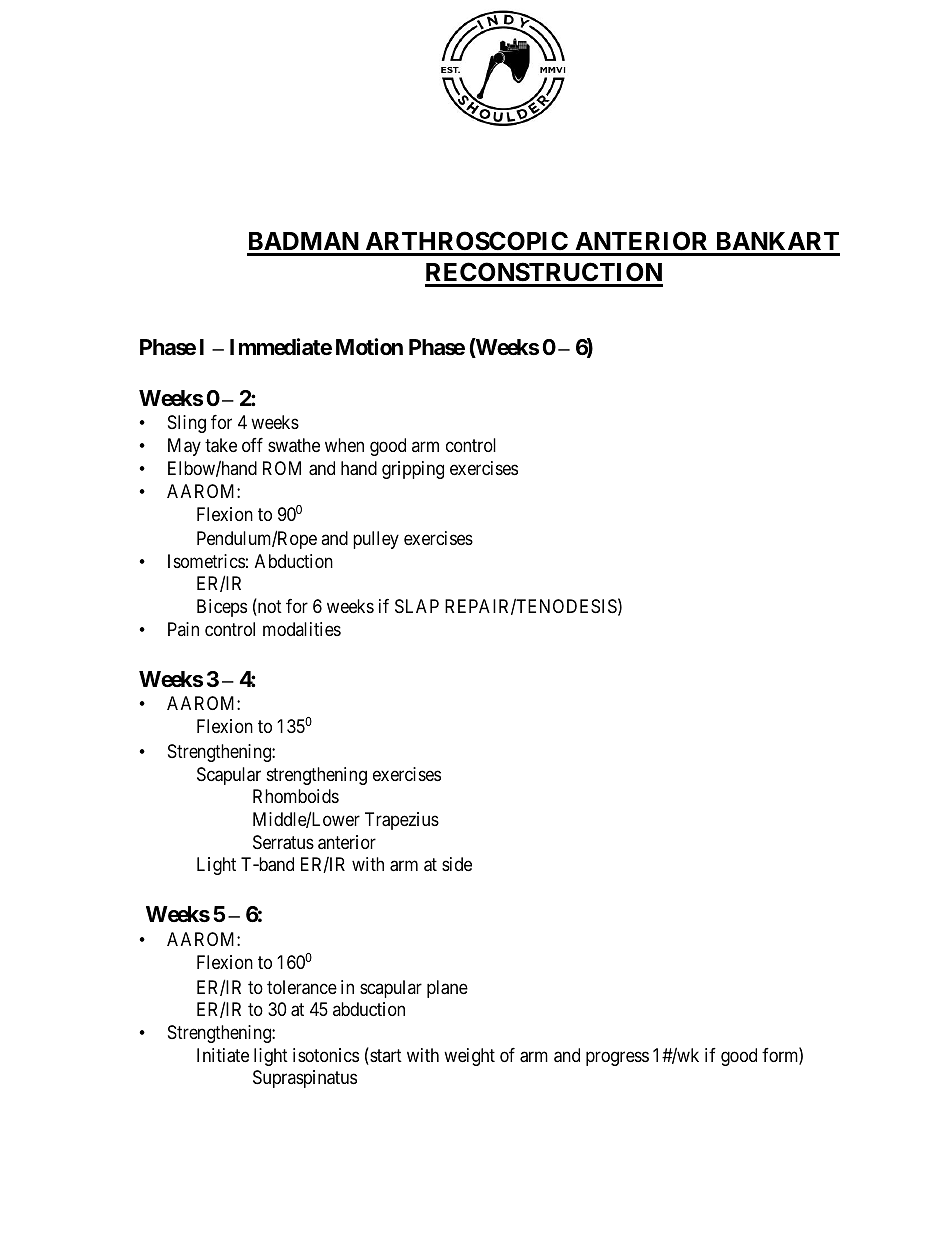  I want to click on pulley, so click(376, 540).
